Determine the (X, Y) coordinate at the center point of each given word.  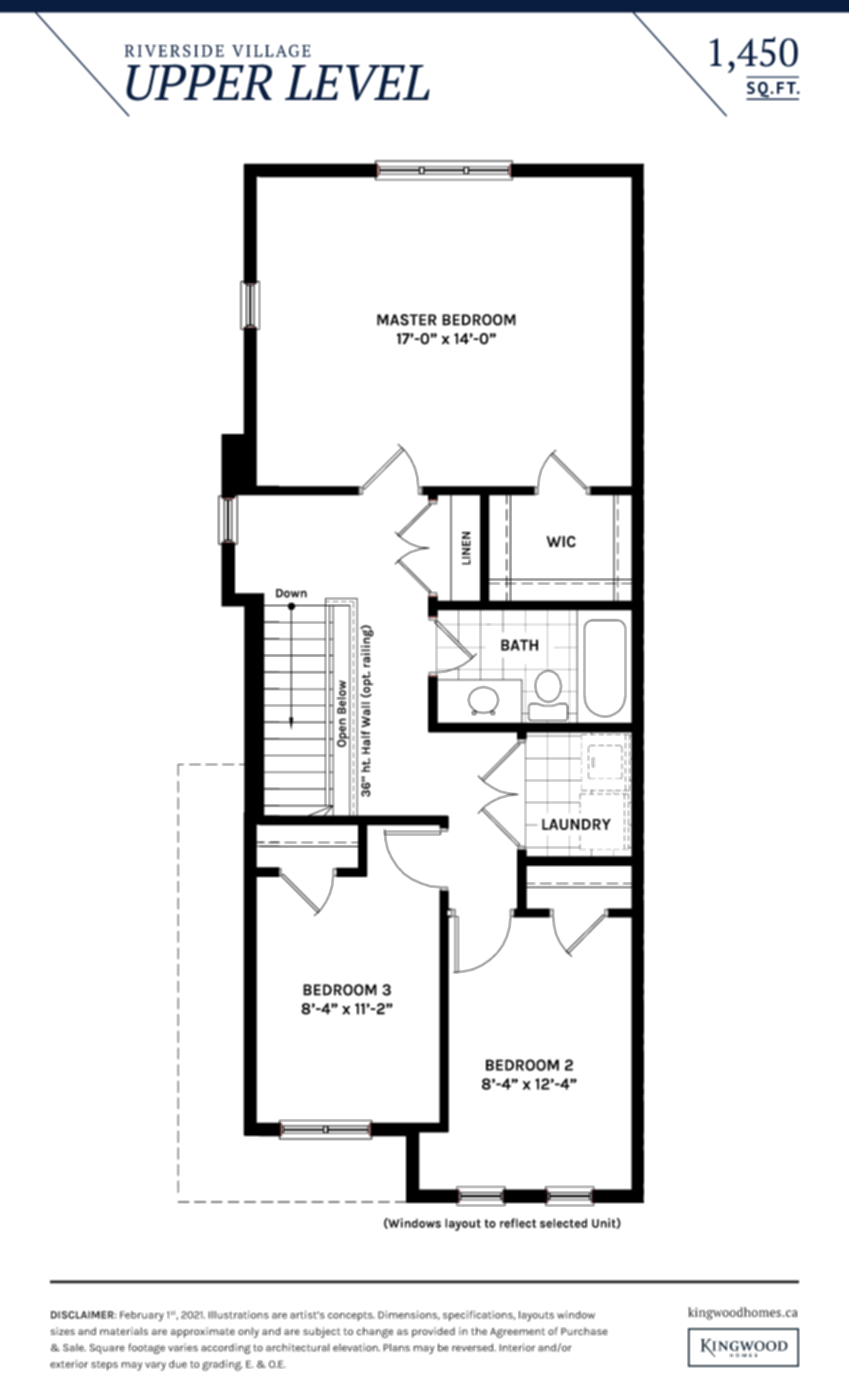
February (142, 1316)
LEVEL (357, 83)
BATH (519, 645)
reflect (518, 1223)
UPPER (199, 82)
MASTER (407, 320)
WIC (561, 542)
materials (124, 1331)
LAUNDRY (576, 824)
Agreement (517, 1333)
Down (291, 593)
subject (322, 1332)
